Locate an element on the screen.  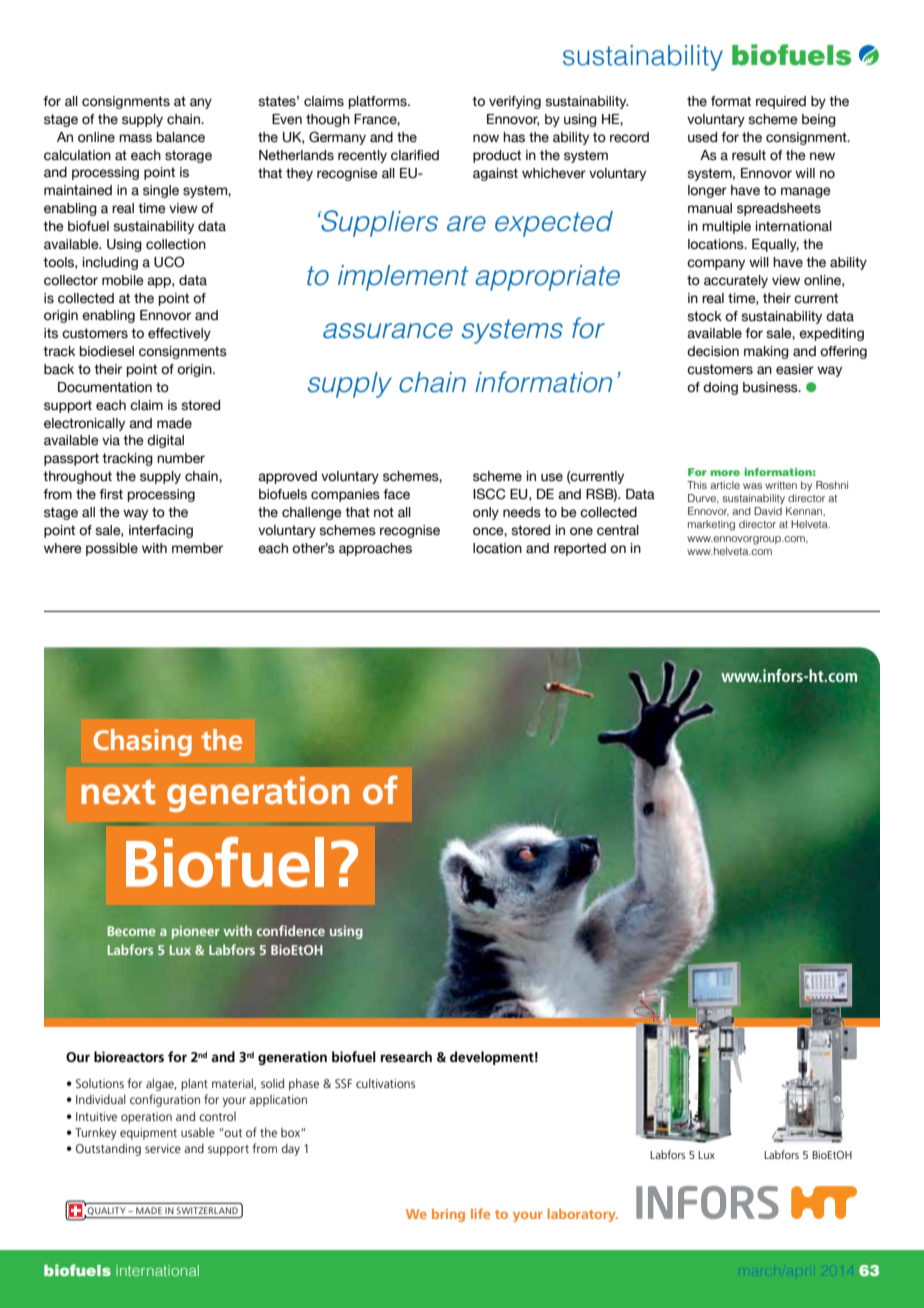
first is located at coordinates (111, 494).
